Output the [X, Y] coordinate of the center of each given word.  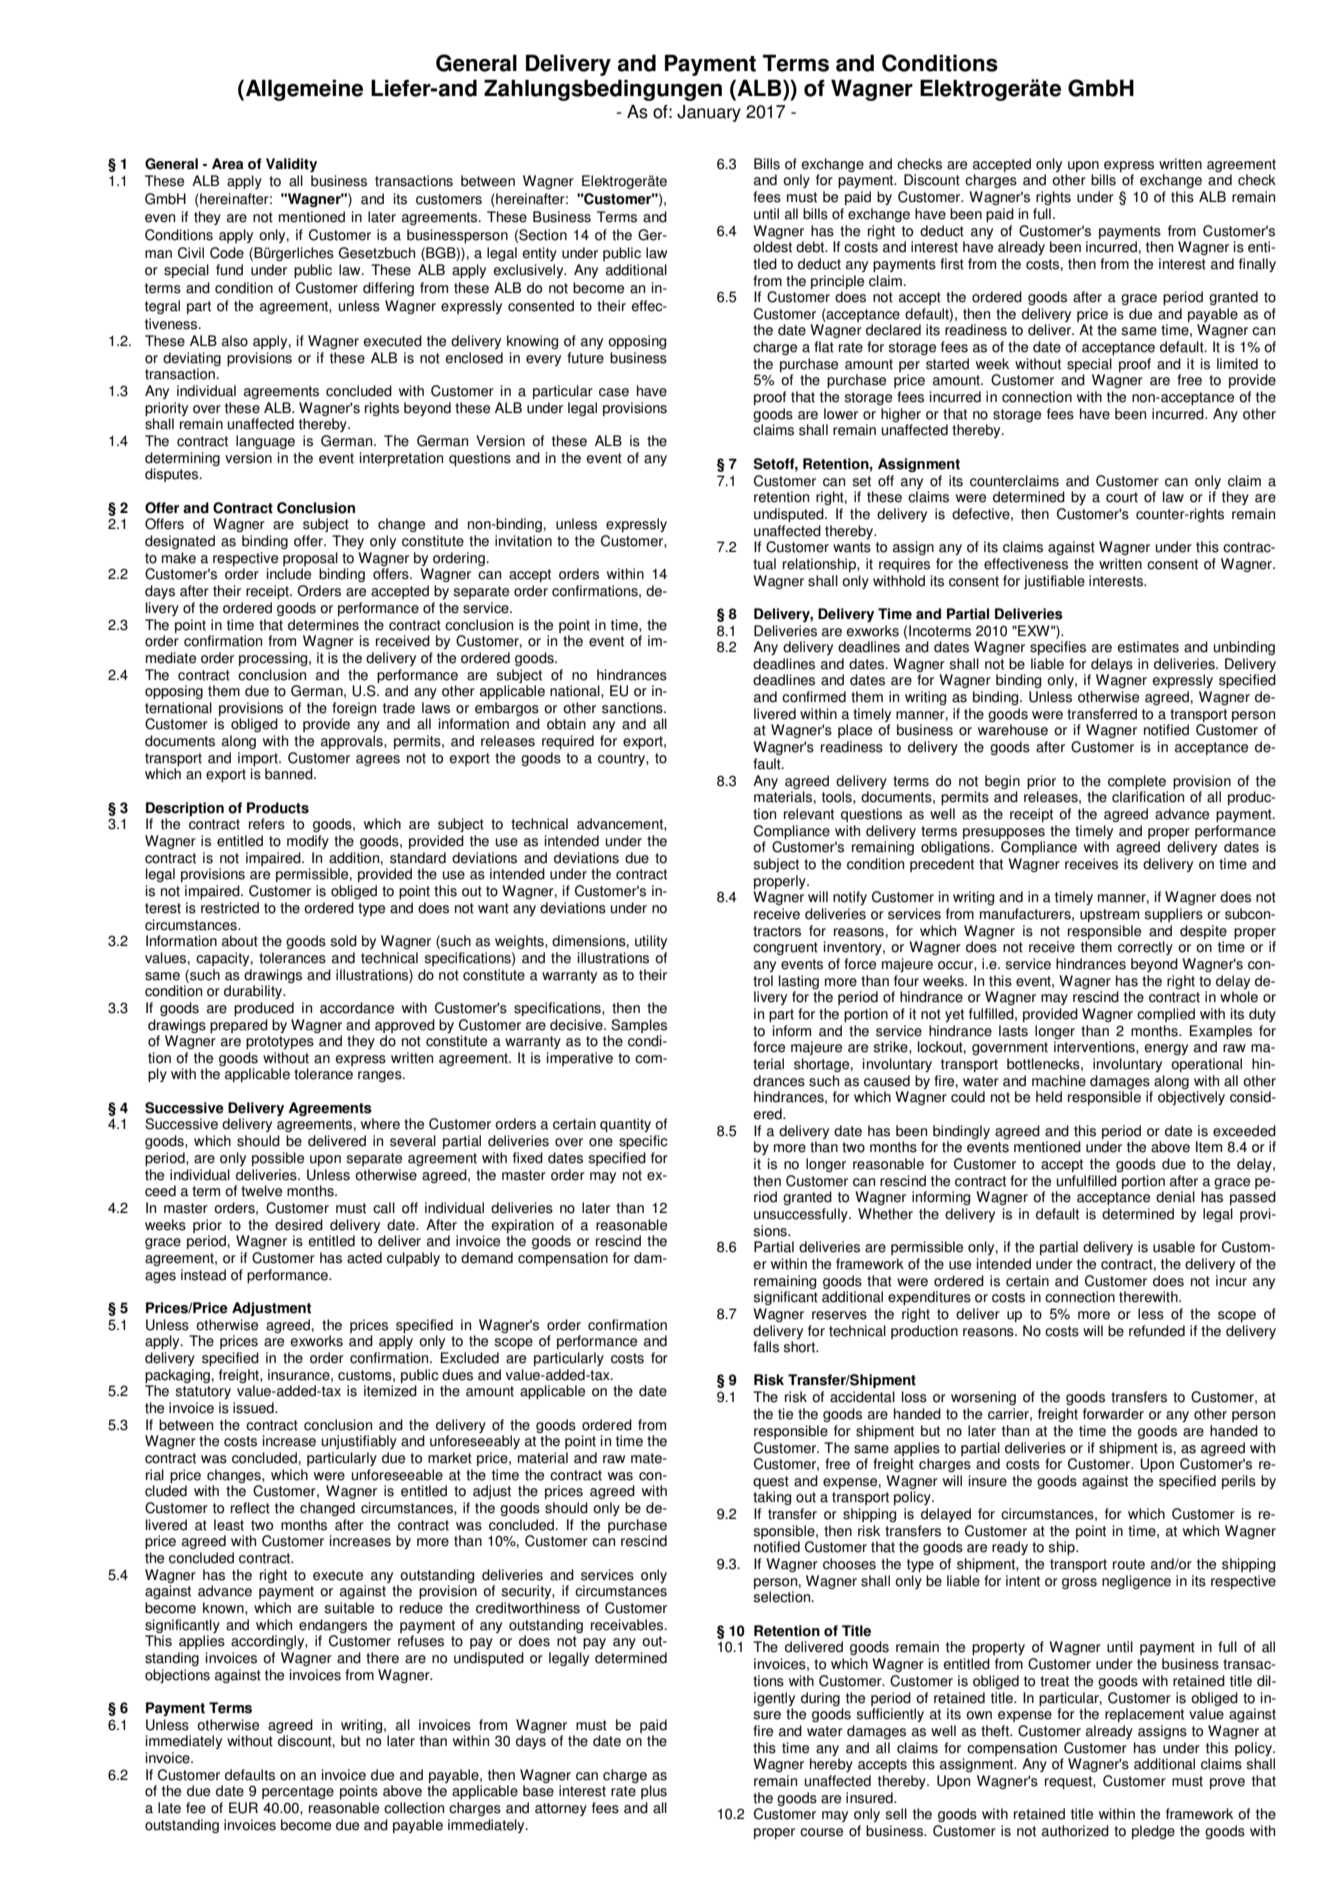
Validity [291, 165]
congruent [785, 948]
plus [654, 1792]
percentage [298, 1792]
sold [343, 941]
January [709, 113]
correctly [1145, 948]
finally [1257, 265]
